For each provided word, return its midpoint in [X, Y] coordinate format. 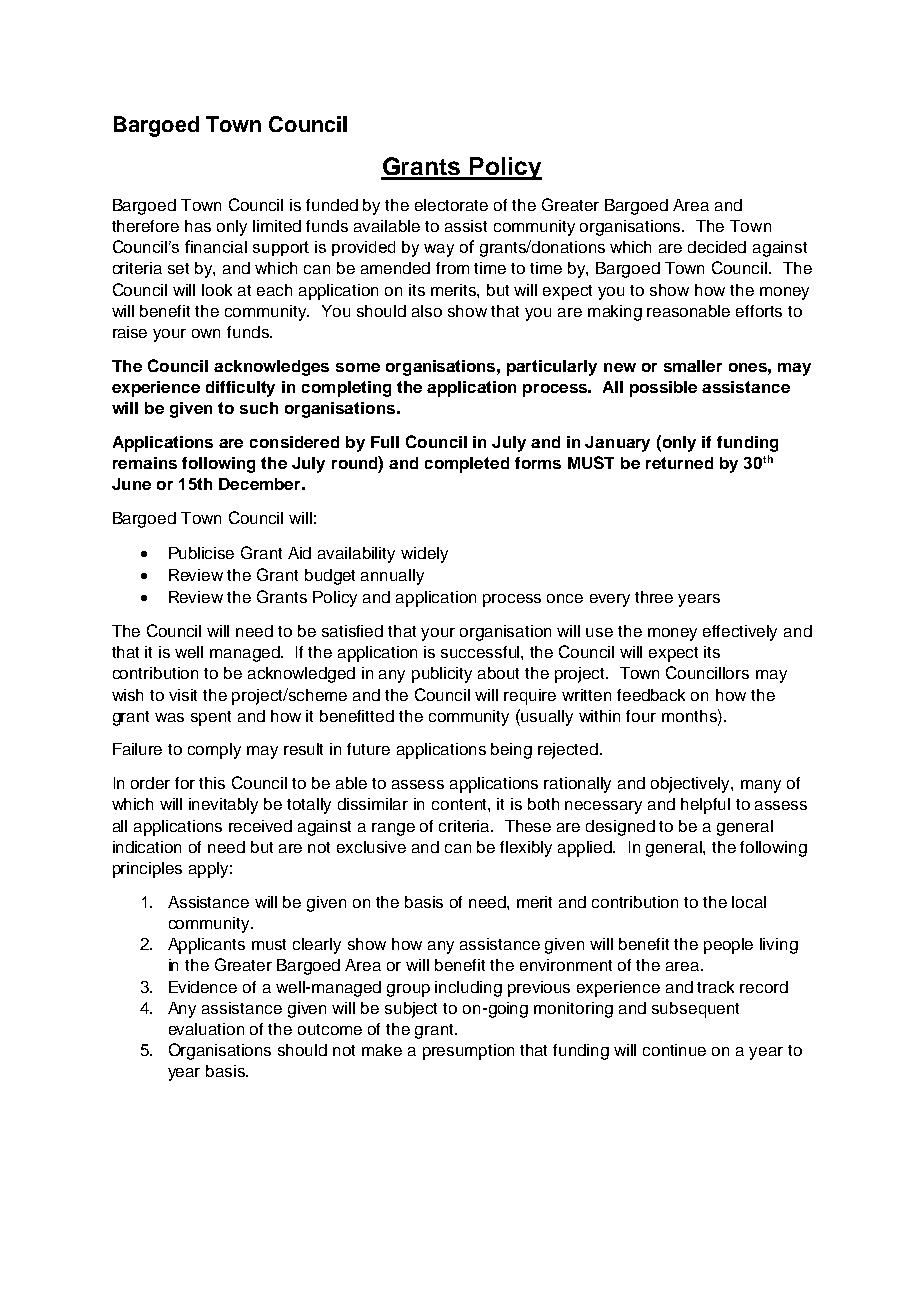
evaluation [206, 1029]
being [511, 751]
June [131, 484]
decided [717, 247]
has [198, 226]
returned [679, 463]
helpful [705, 806]
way [439, 250]
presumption [468, 1052]
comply [214, 751]
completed [467, 465]
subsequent [695, 1010]
